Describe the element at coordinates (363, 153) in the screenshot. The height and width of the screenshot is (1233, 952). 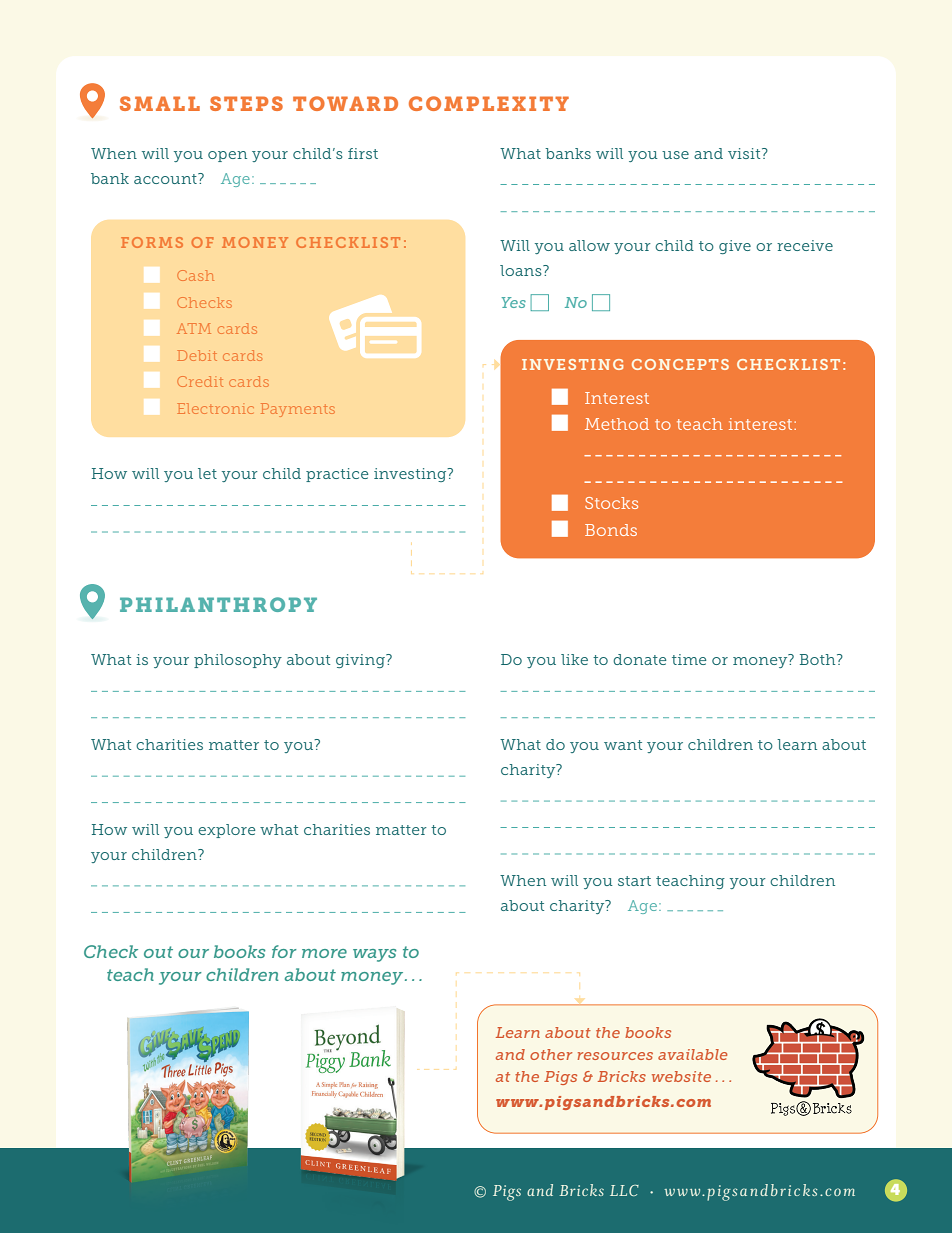
I see `first` at that location.
